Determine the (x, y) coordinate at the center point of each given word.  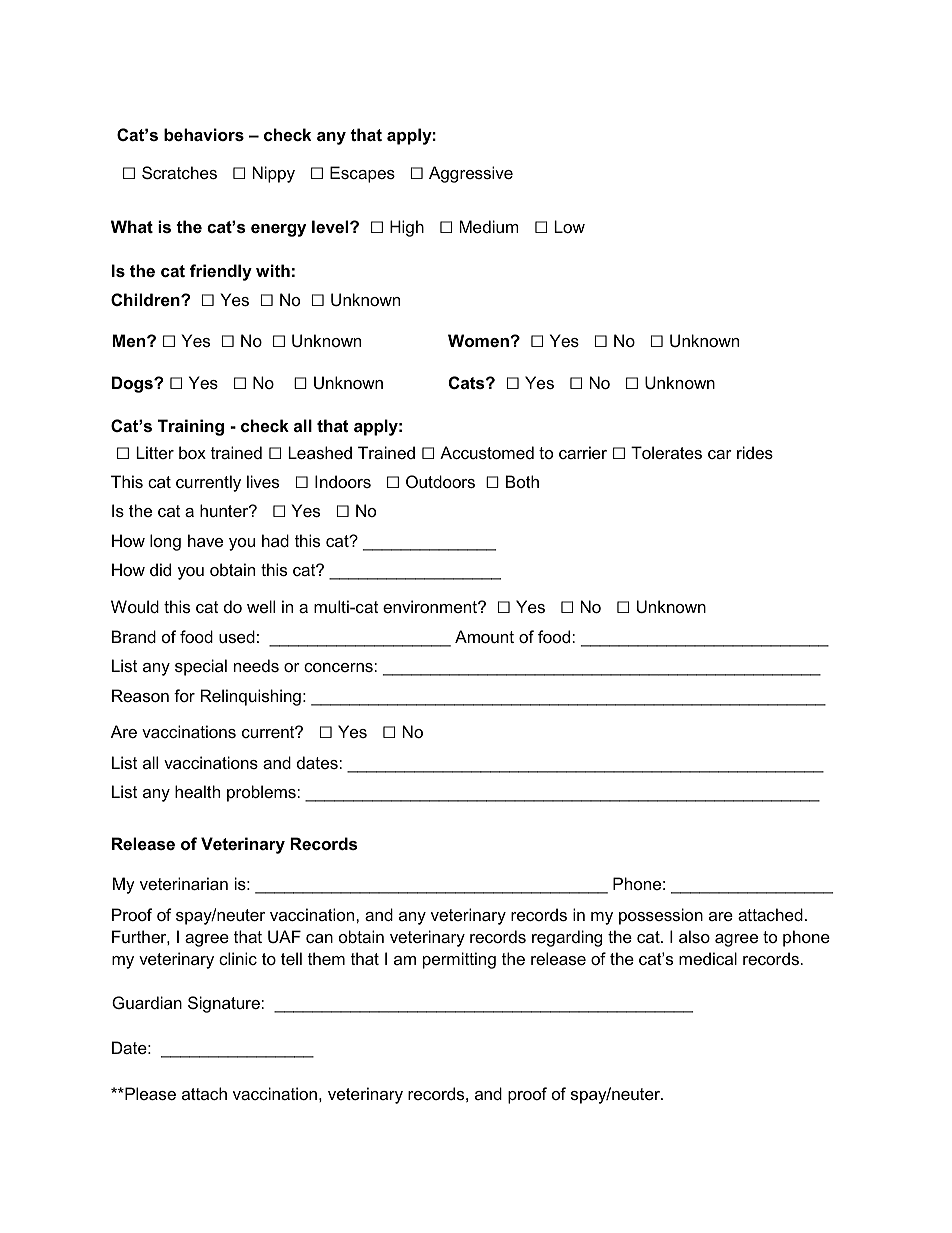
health (197, 791)
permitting (459, 960)
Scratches (179, 172)
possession (661, 916)
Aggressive (471, 174)
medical (708, 958)
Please (149, 1093)
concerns (339, 667)
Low (569, 226)
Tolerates (666, 452)
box (192, 452)
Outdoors (440, 481)
